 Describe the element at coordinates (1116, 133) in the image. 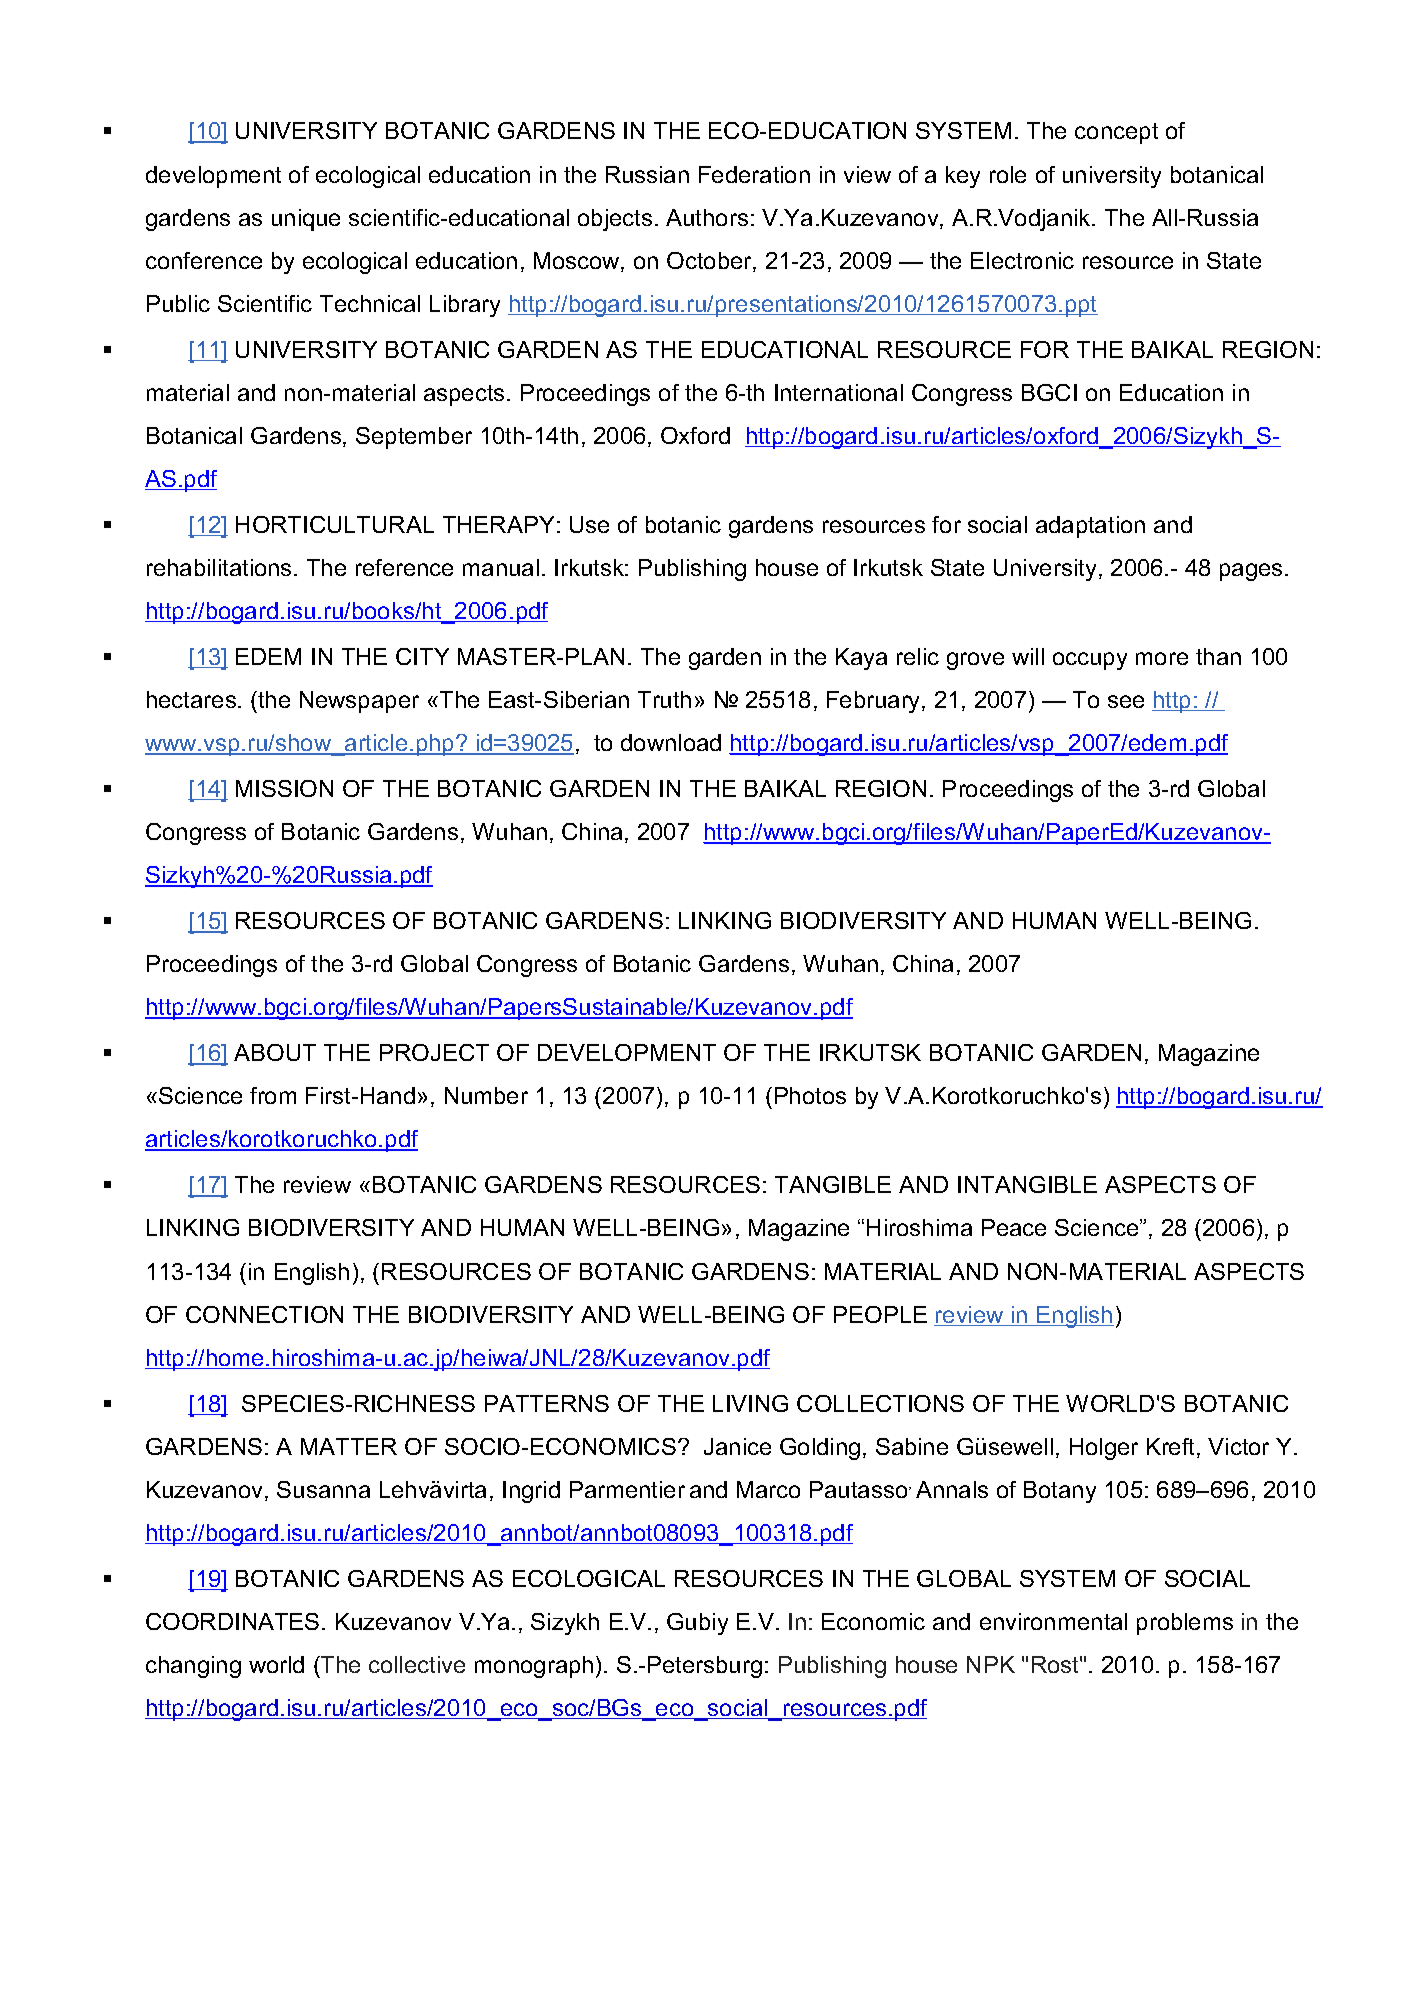

I see `concept` at that location.
